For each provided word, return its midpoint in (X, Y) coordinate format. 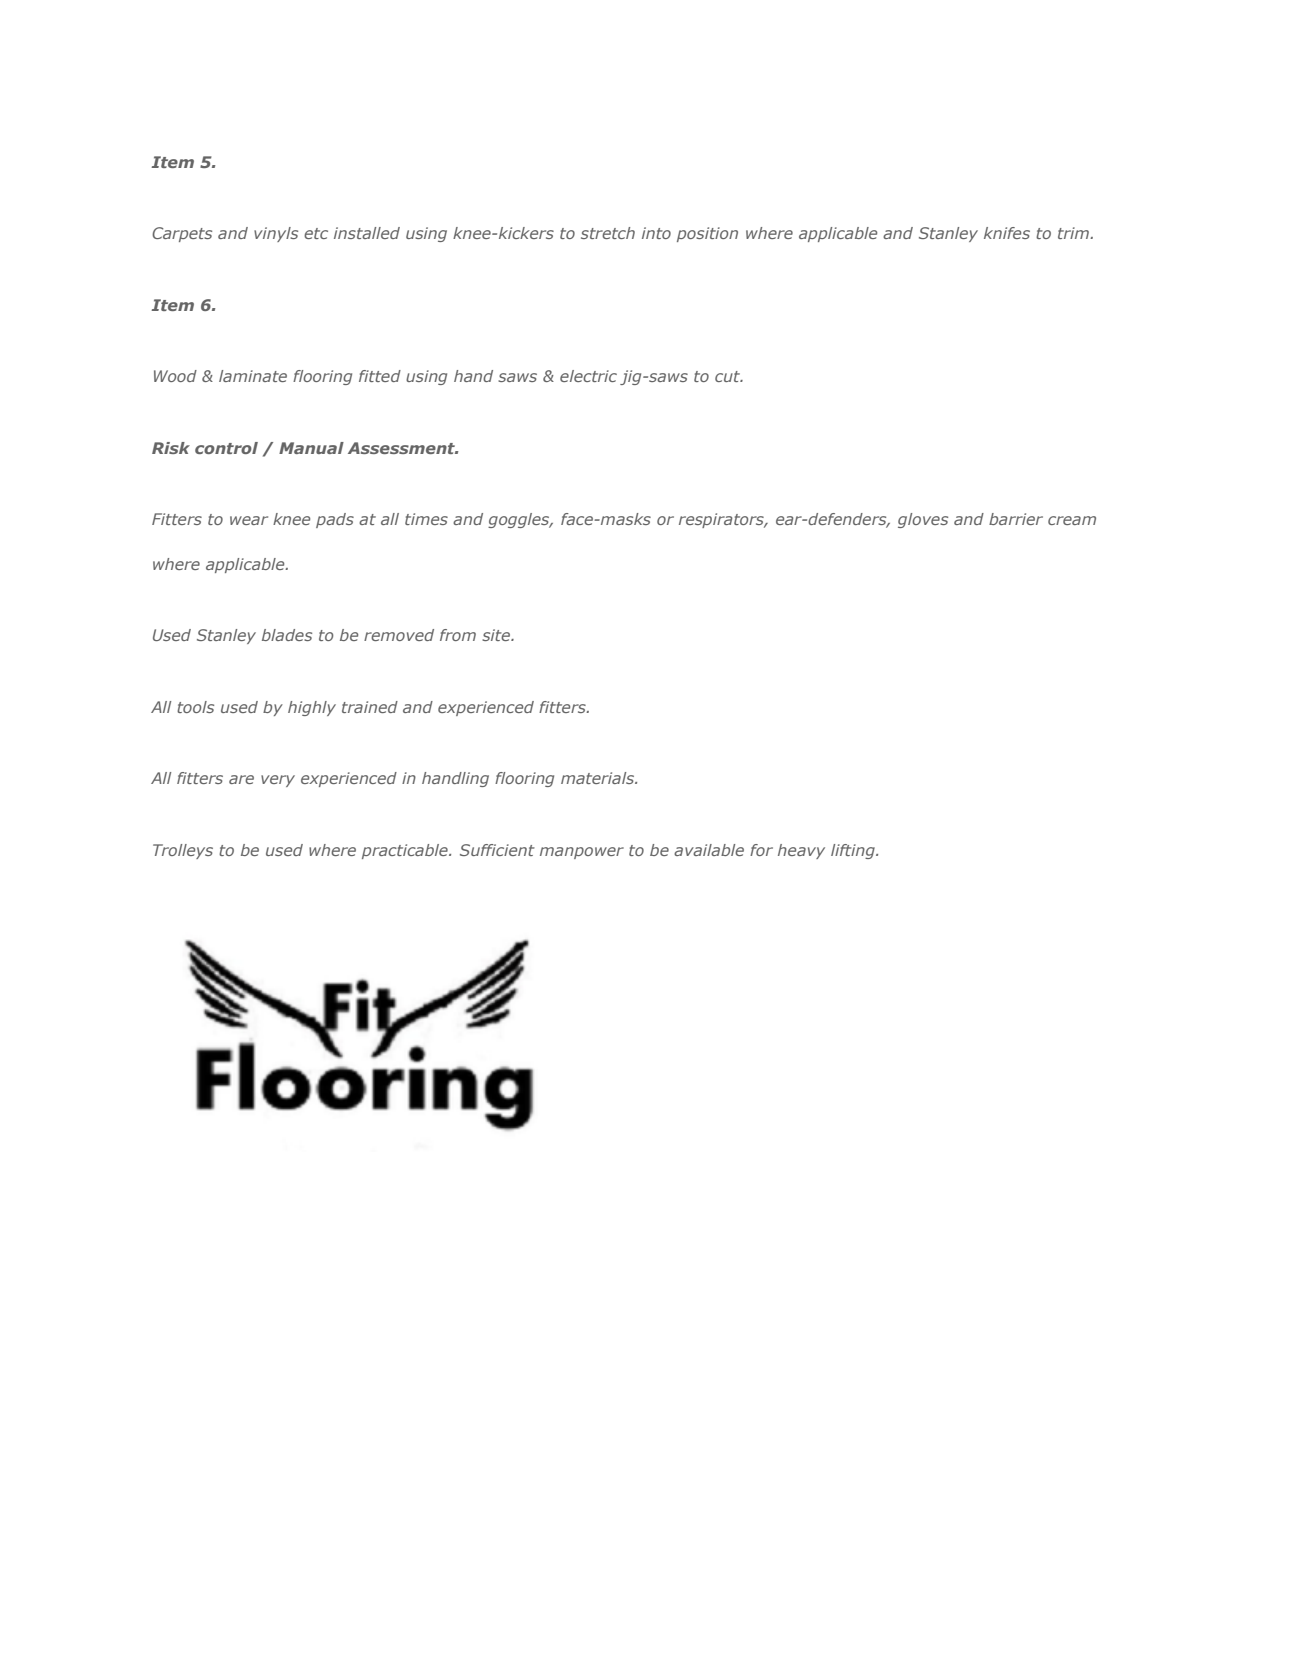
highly (312, 708)
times (426, 519)
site (497, 635)
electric (588, 376)
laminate (253, 376)
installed (367, 233)
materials (599, 778)
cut (729, 376)
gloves (923, 520)
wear (249, 520)
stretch (608, 233)
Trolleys (183, 851)
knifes (1007, 233)
